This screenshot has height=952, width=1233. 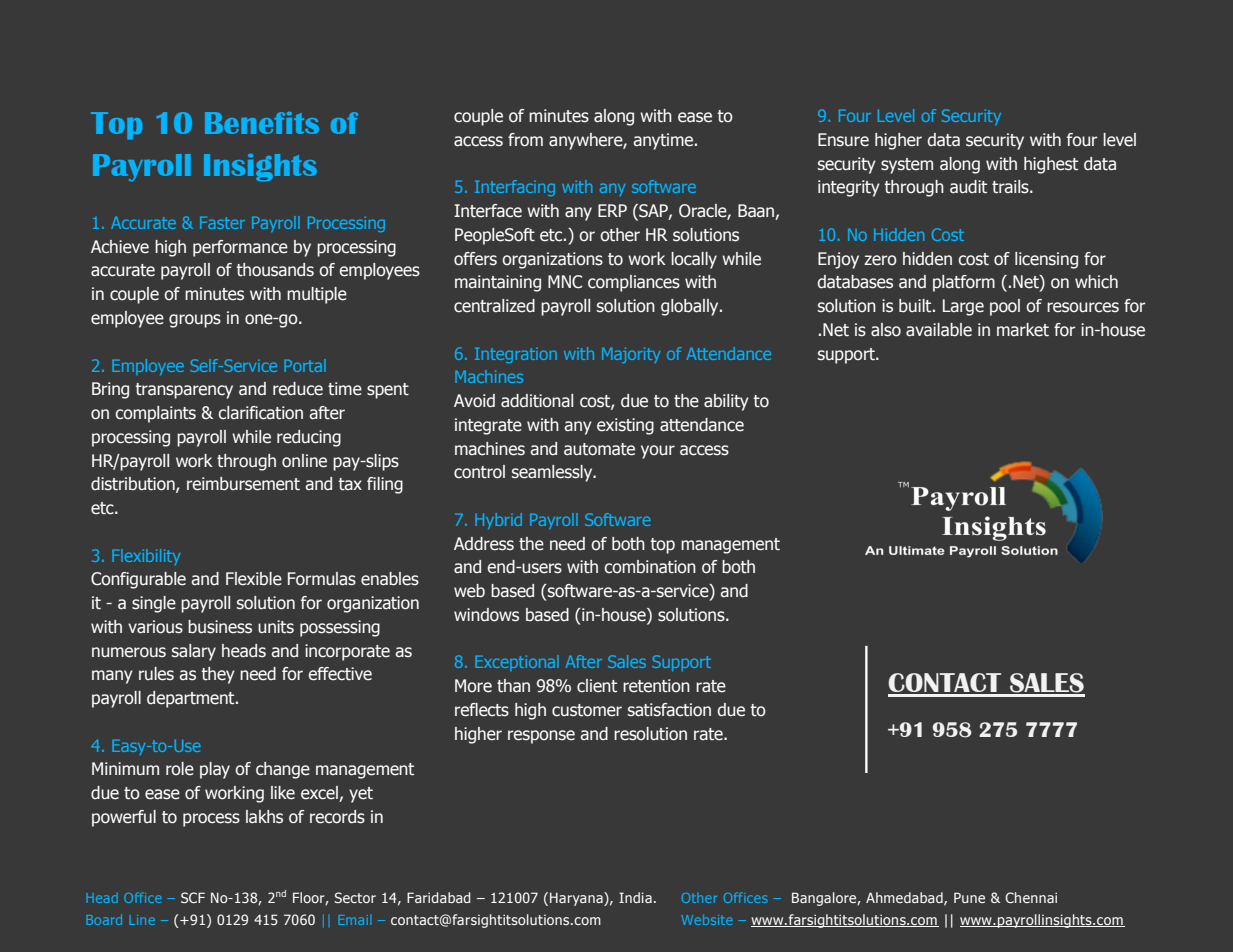 What do you see at coordinates (517, 663) in the screenshot?
I see `Exceptional` at bounding box center [517, 663].
